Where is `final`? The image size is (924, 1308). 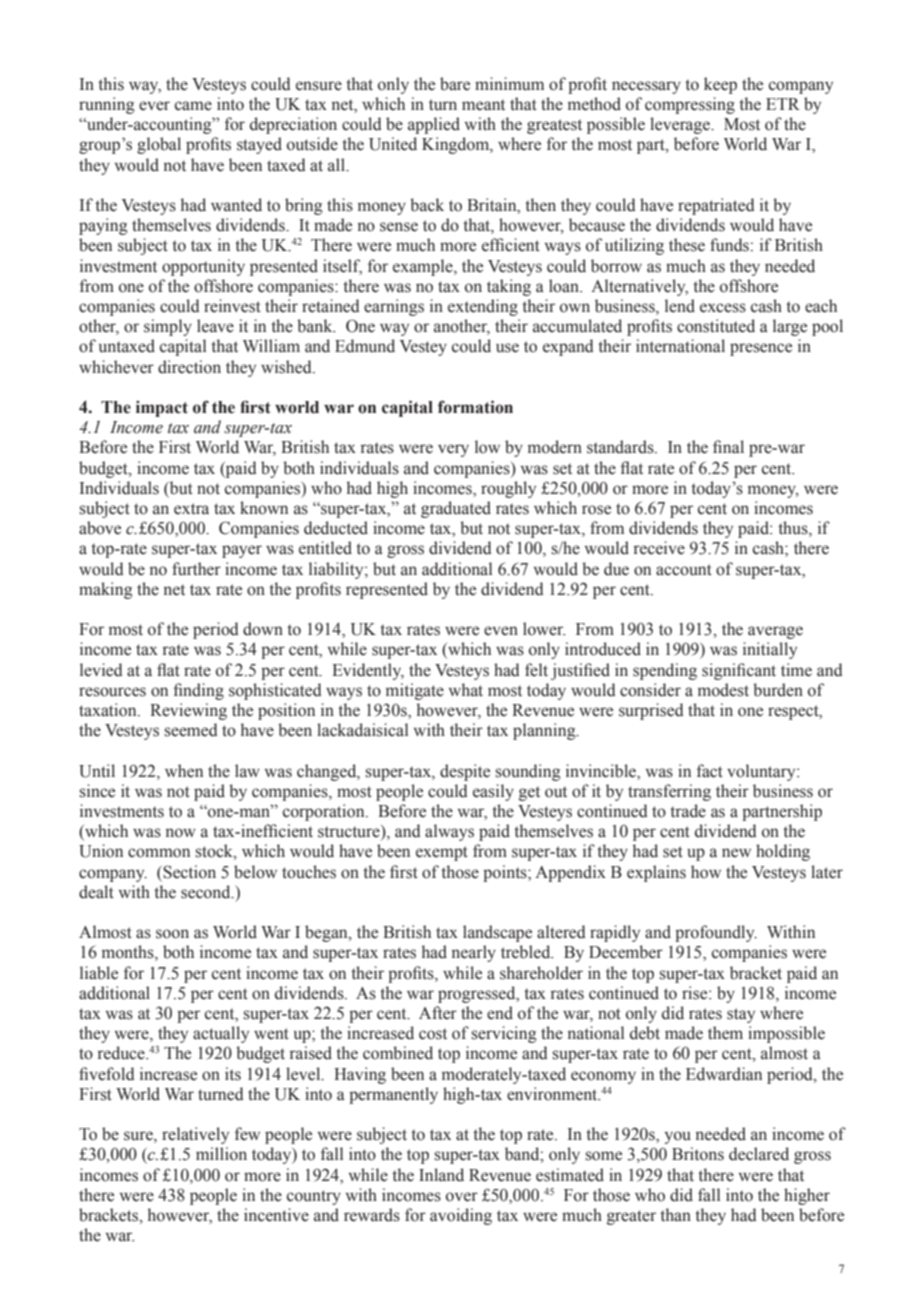
final is located at coordinates (728, 446).
